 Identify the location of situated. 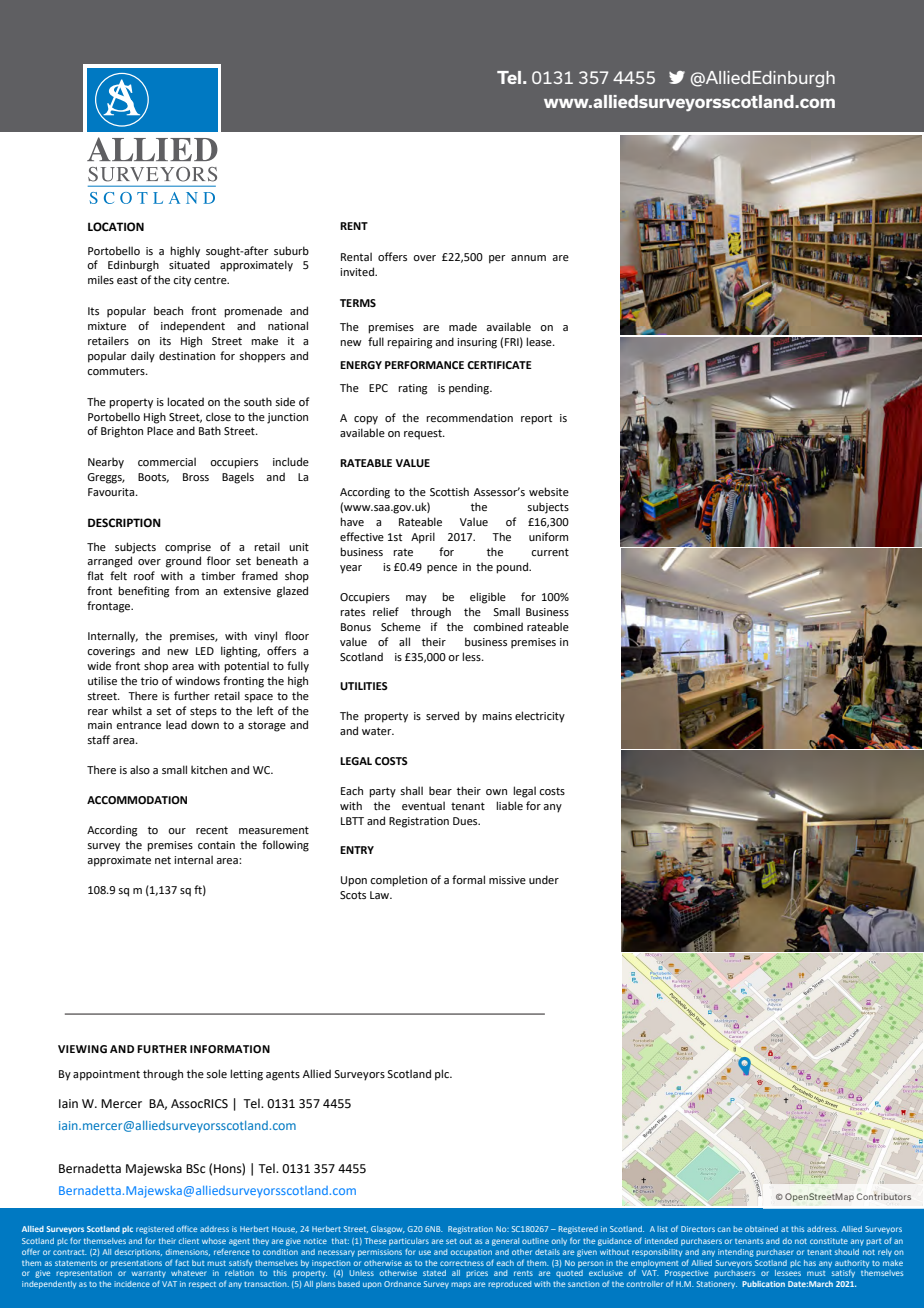
(189, 264).
